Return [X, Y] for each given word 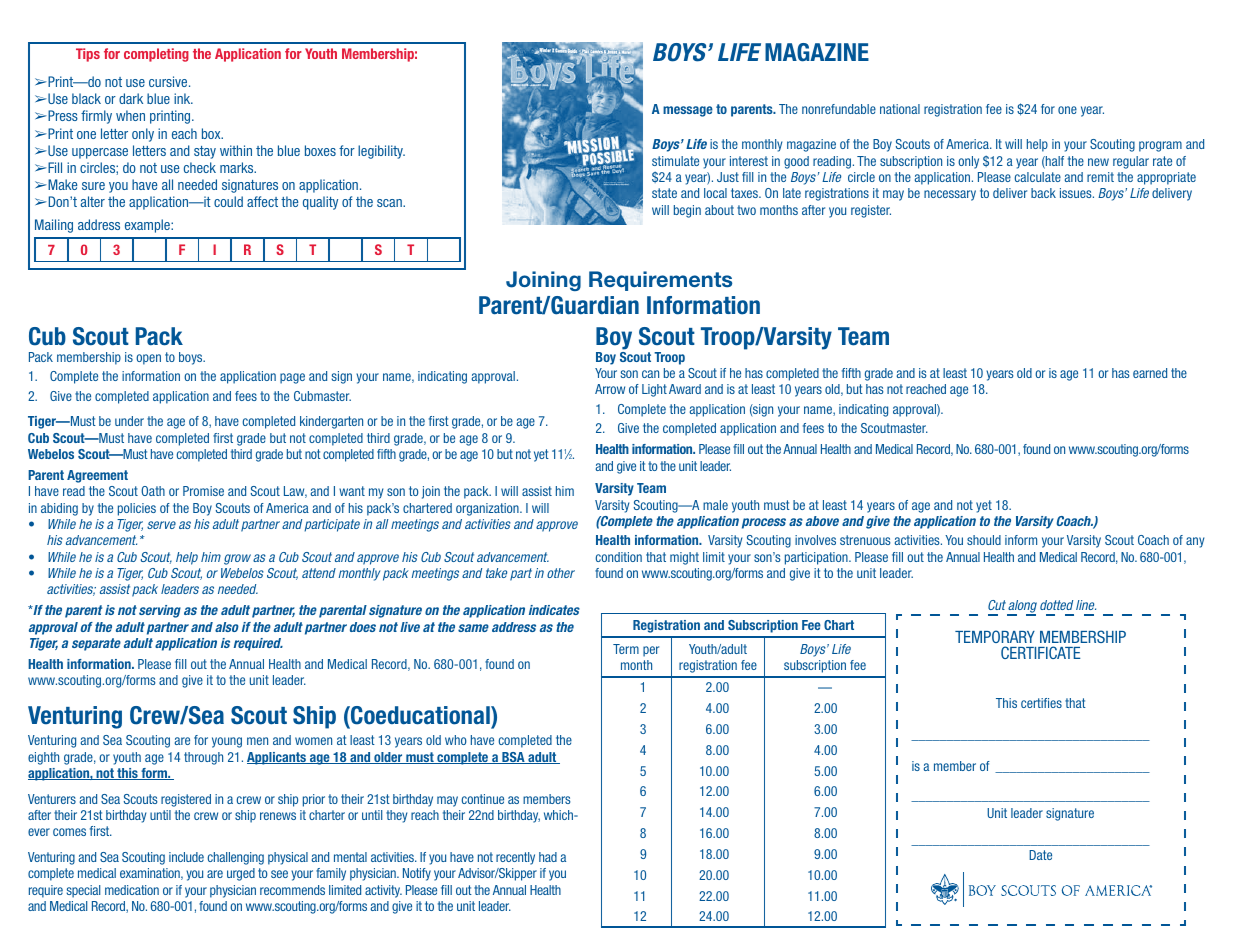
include [186, 857]
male [715, 505]
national [900, 109]
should [984, 540]
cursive [169, 81]
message [688, 111]
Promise [203, 491]
